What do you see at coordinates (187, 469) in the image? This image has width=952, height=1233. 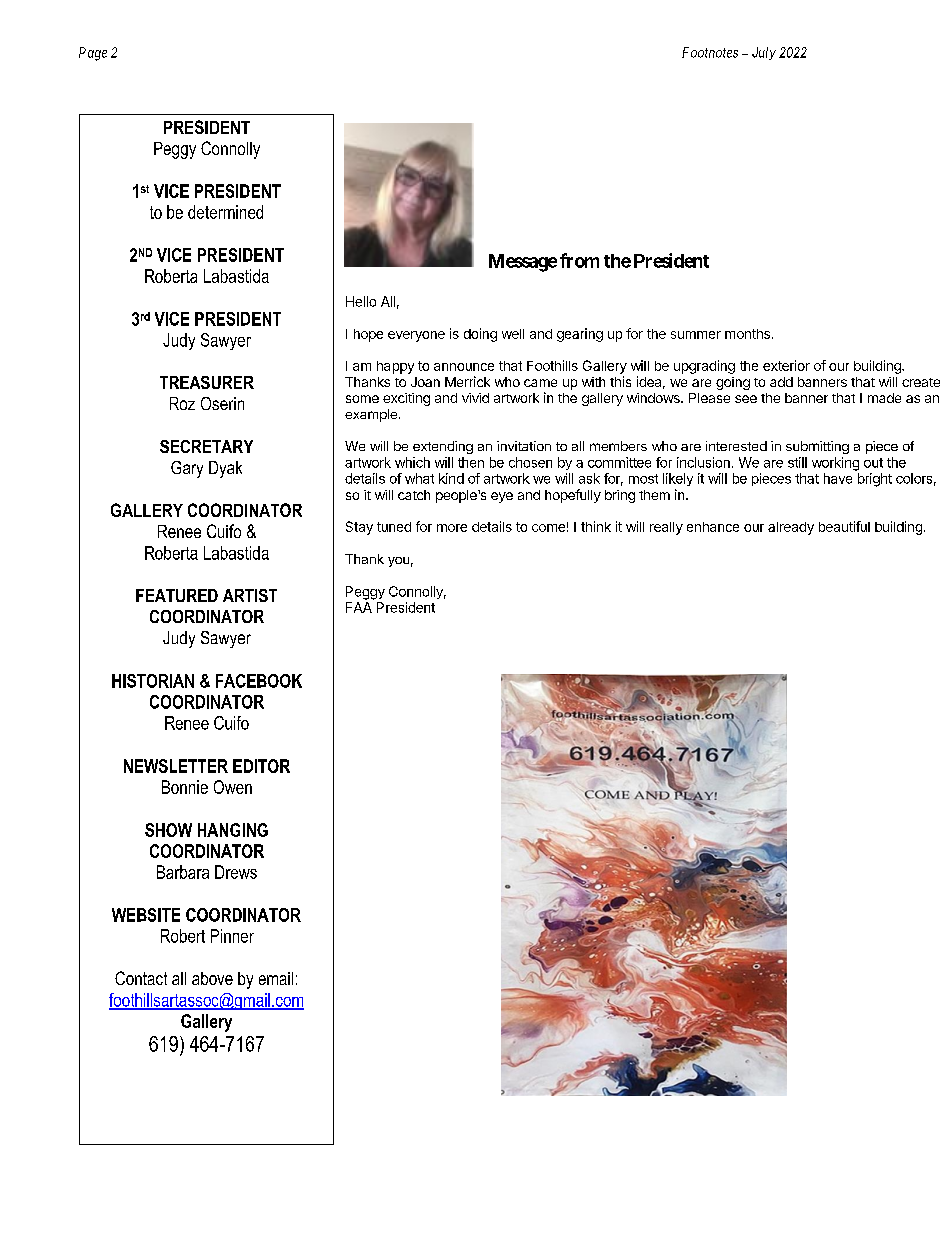 I see `Gary` at bounding box center [187, 469].
